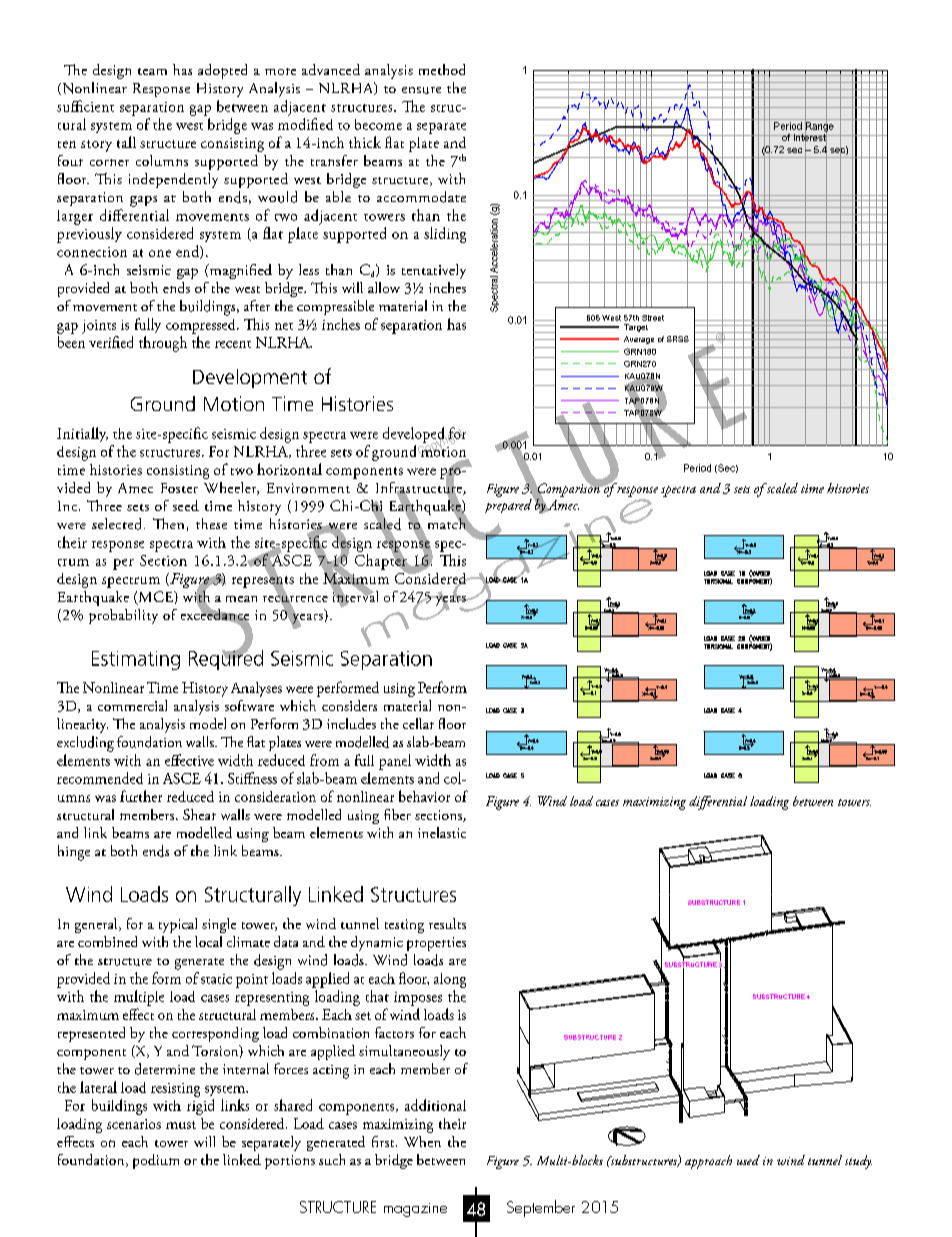 The width and height of the document is (952, 1237). I want to click on Foster, so click(179, 488).
